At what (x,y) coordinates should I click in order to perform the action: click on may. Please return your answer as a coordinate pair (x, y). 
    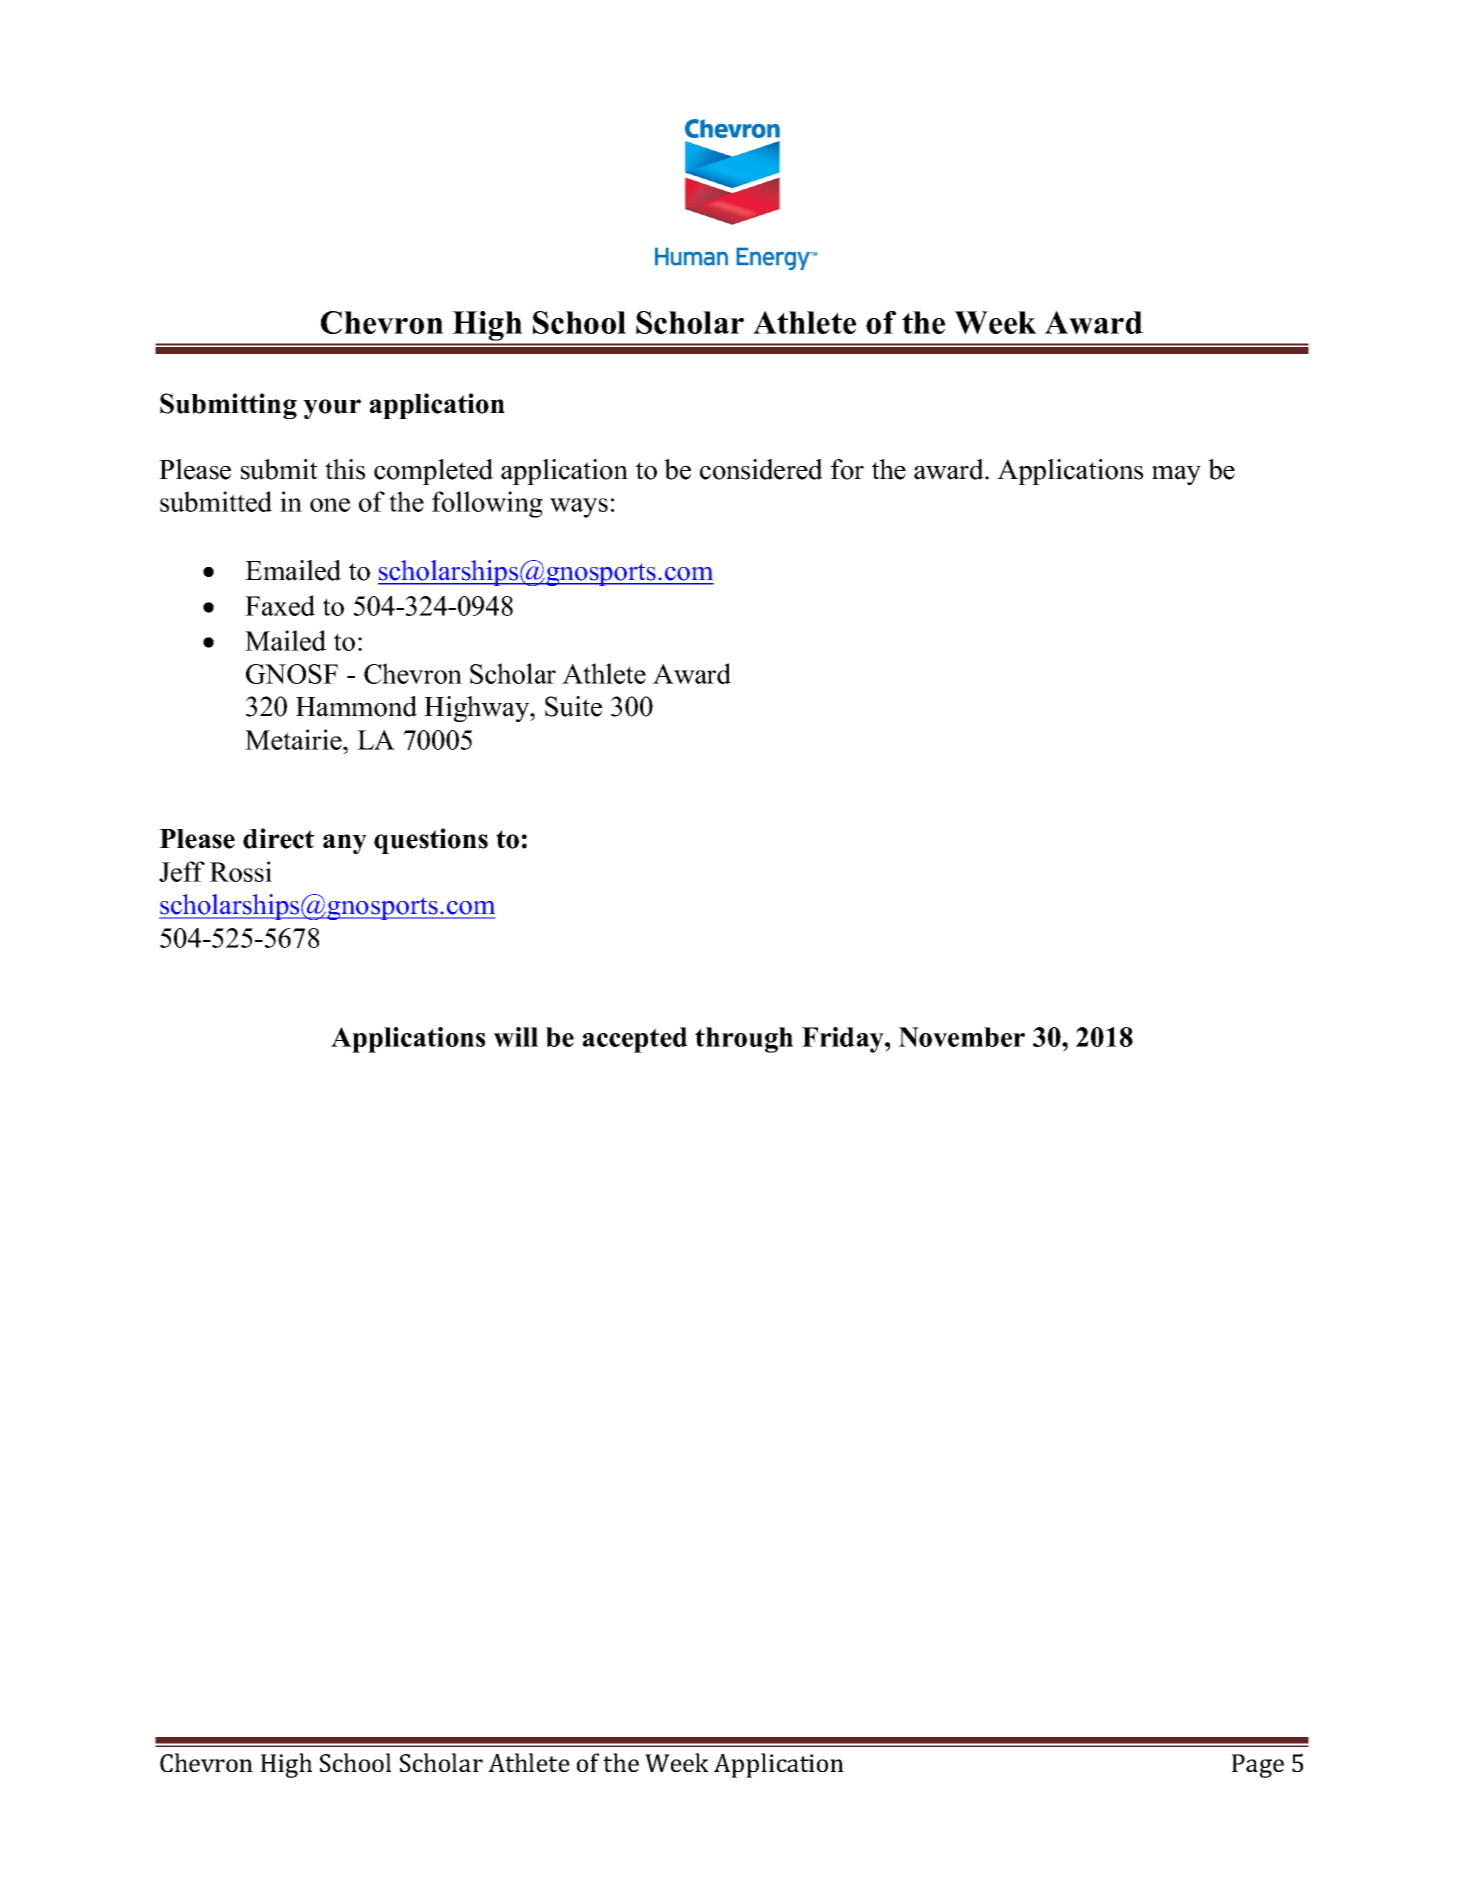
    Looking at the image, I should click on (1176, 475).
